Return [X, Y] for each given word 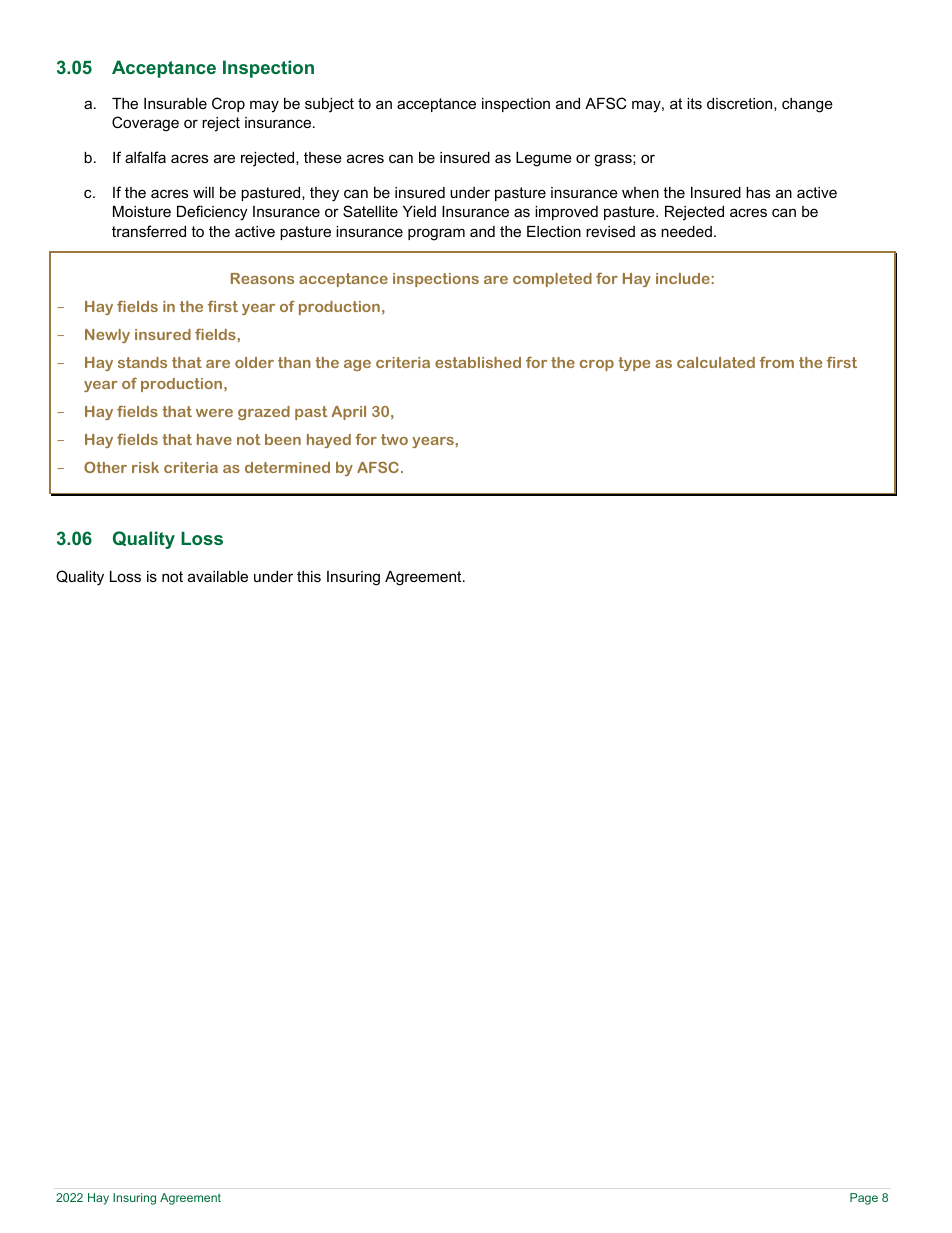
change [807, 105]
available [218, 576]
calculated [716, 362]
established [478, 362]
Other [105, 467]
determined [287, 467]
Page [864, 1199]
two [394, 439]
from [777, 362]
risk [145, 467]
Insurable [175, 103]
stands [142, 362]
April [349, 413]
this [309, 576]
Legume [544, 159]
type [634, 364]
